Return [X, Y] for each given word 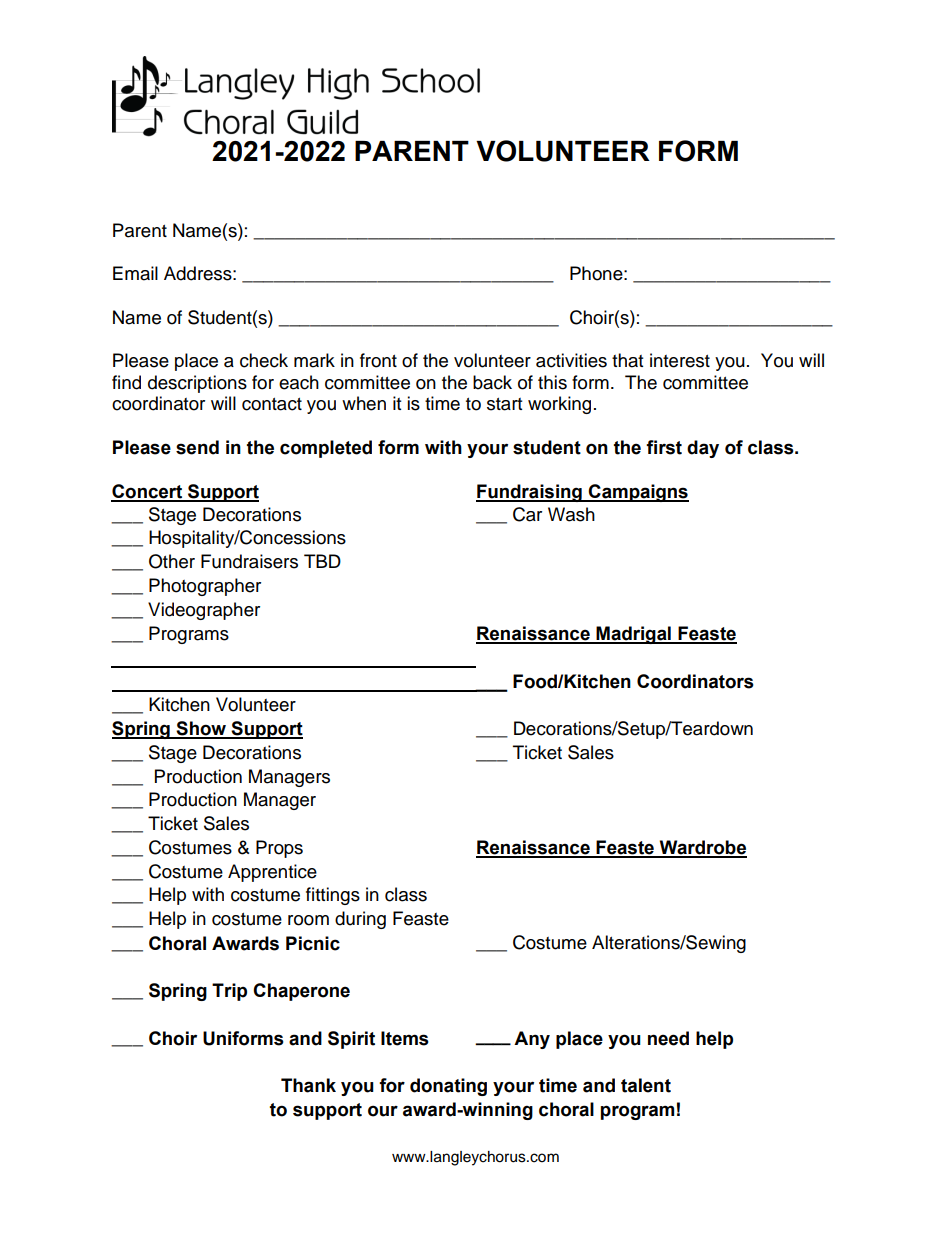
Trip [229, 992]
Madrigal [633, 635]
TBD [322, 561]
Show [201, 729]
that [627, 360]
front [378, 360]
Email [135, 273]
